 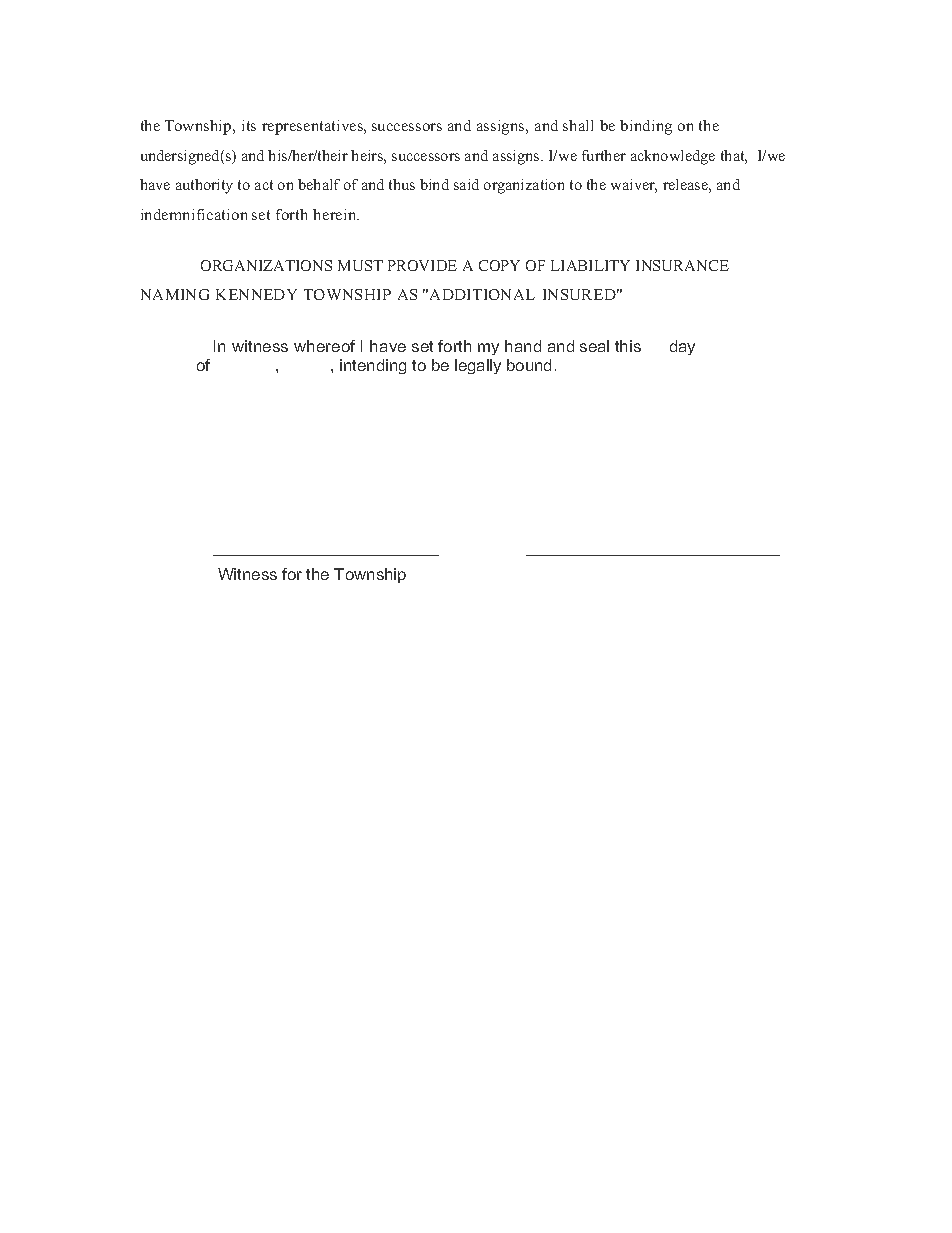 What do you see at coordinates (628, 346) in the screenshot?
I see `this` at bounding box center [628, 346].
